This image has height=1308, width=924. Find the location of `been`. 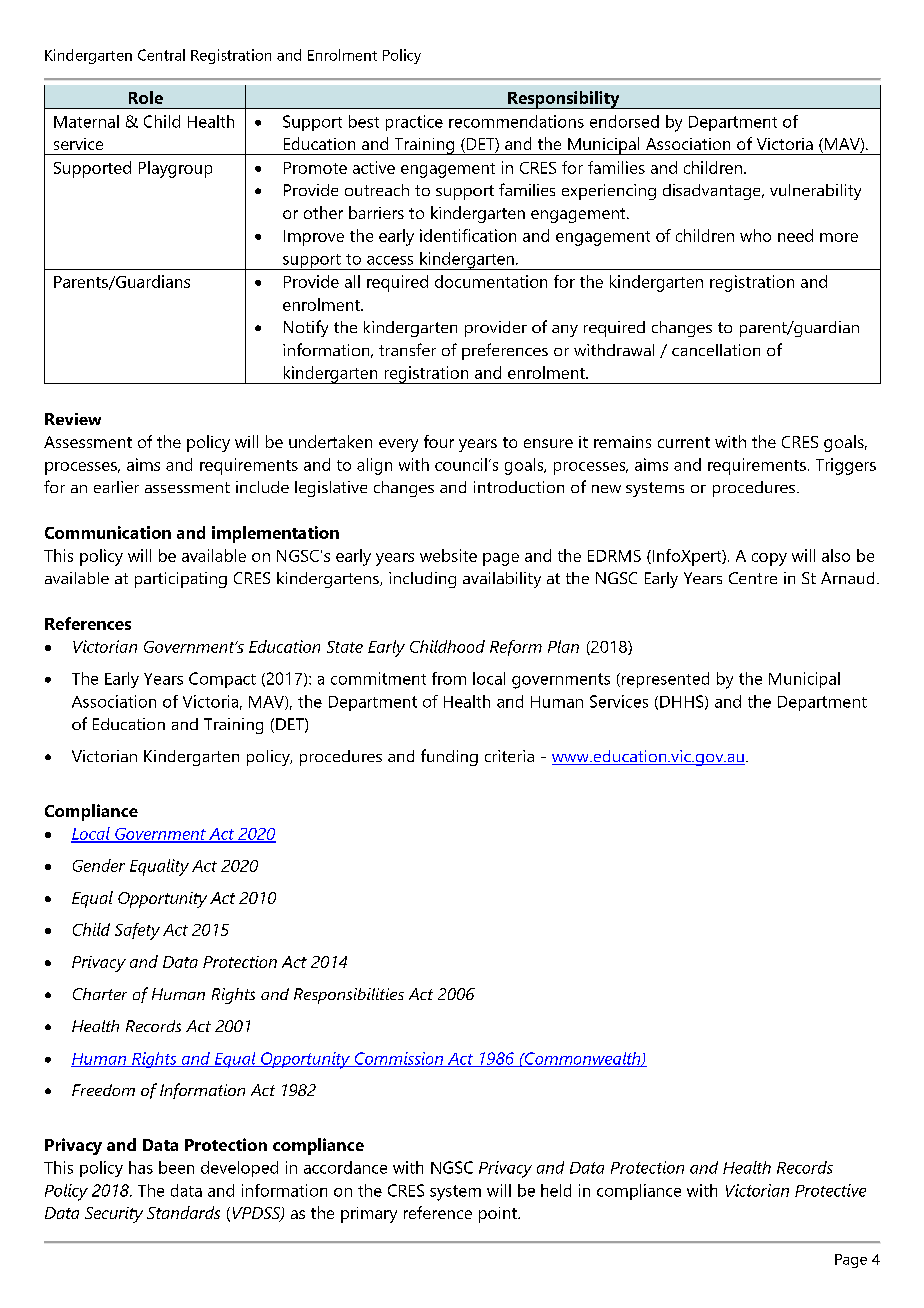

been is located at coordinates (176, 1167).
